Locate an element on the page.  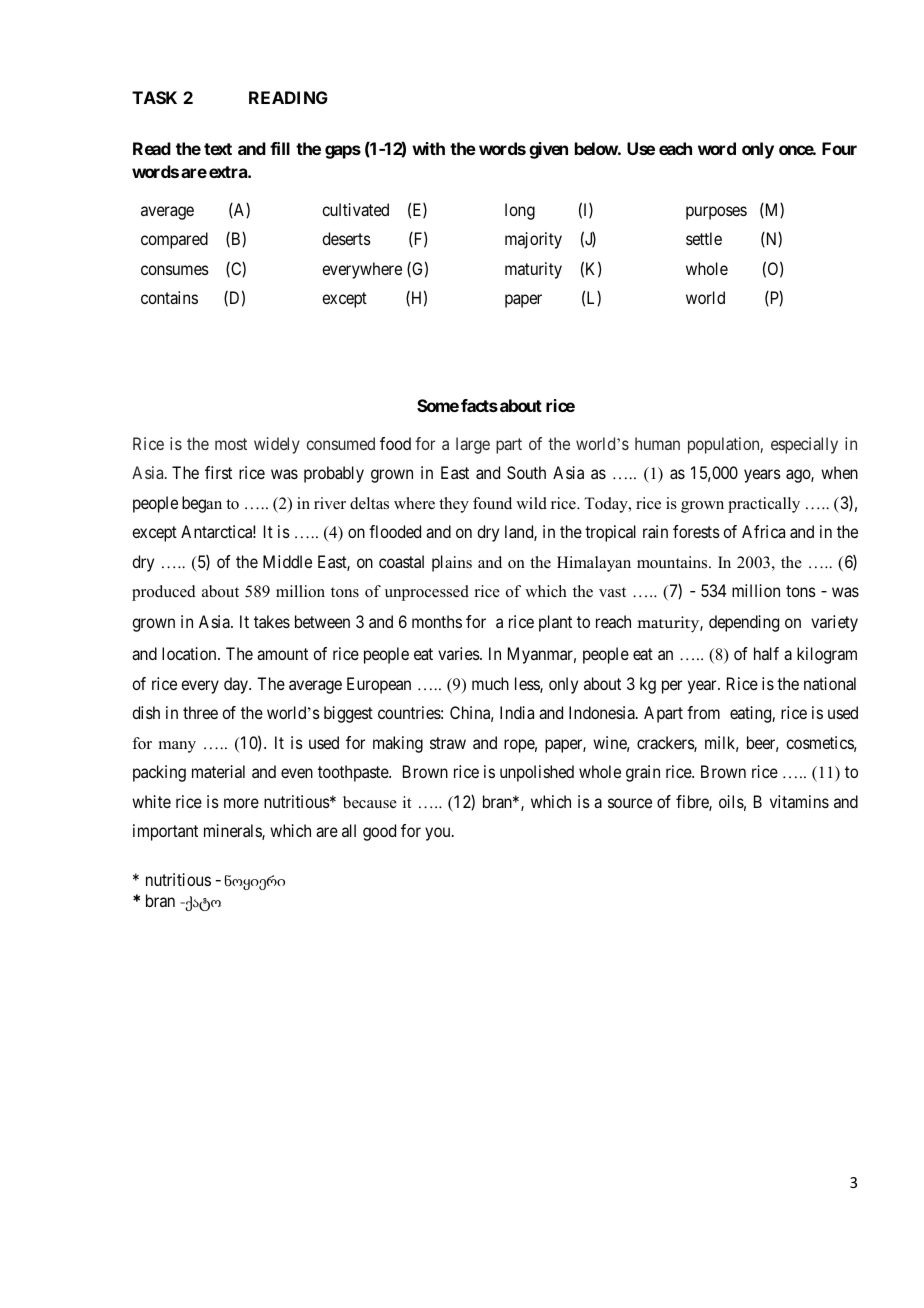
especially is located at coordinates (804, 445).
